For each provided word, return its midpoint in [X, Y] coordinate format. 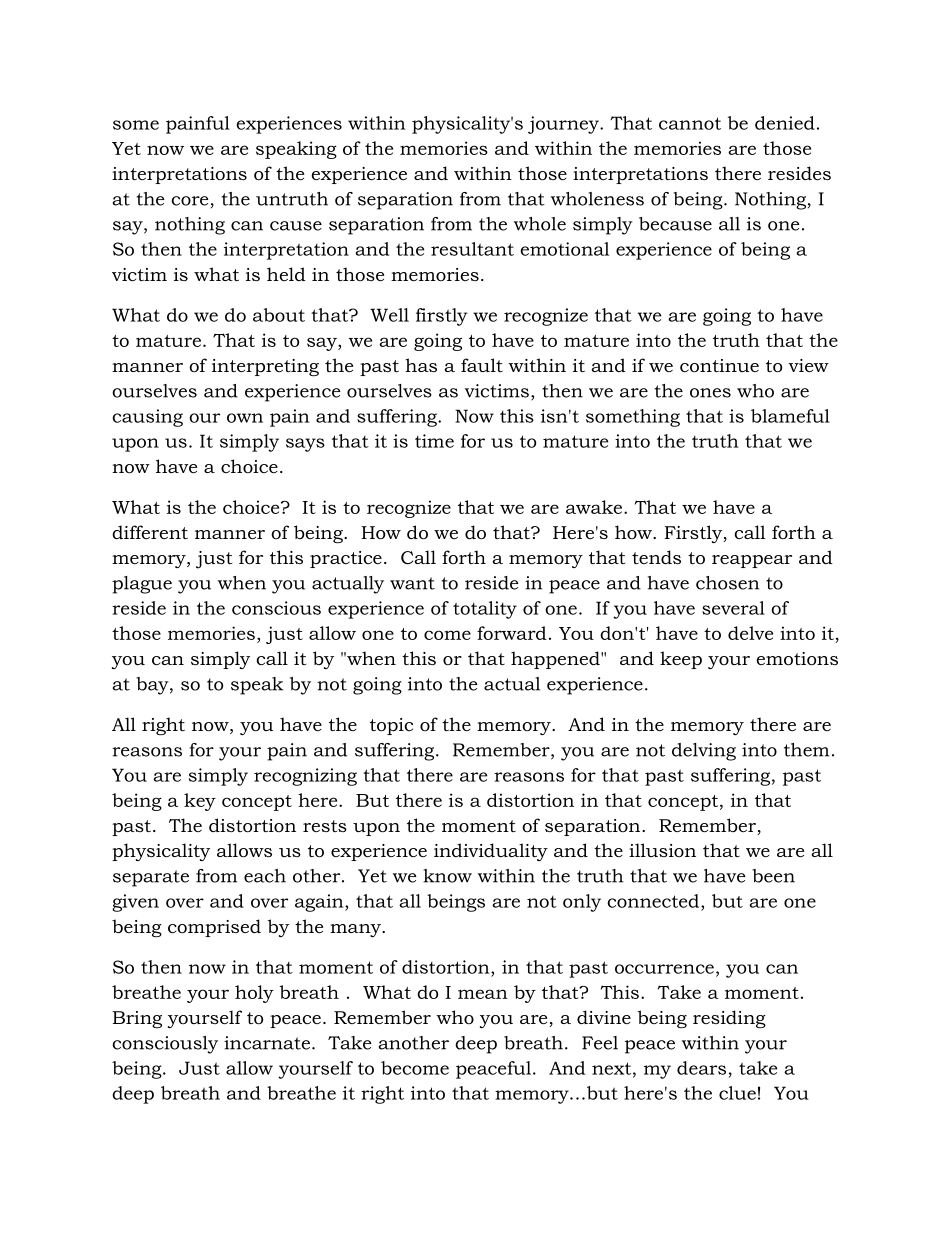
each [265, 876]
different [150, 532]
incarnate [267, 1043]
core [190, 201]
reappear [752, 561]
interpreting [265, 367]
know [447, 876]
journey [564, 125]
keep [681, 660]
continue [719, 366]
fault [482, 365]
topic [391, 726]
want [412, 583]
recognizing [305, 777]
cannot [690, 123]
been [773, 876]
